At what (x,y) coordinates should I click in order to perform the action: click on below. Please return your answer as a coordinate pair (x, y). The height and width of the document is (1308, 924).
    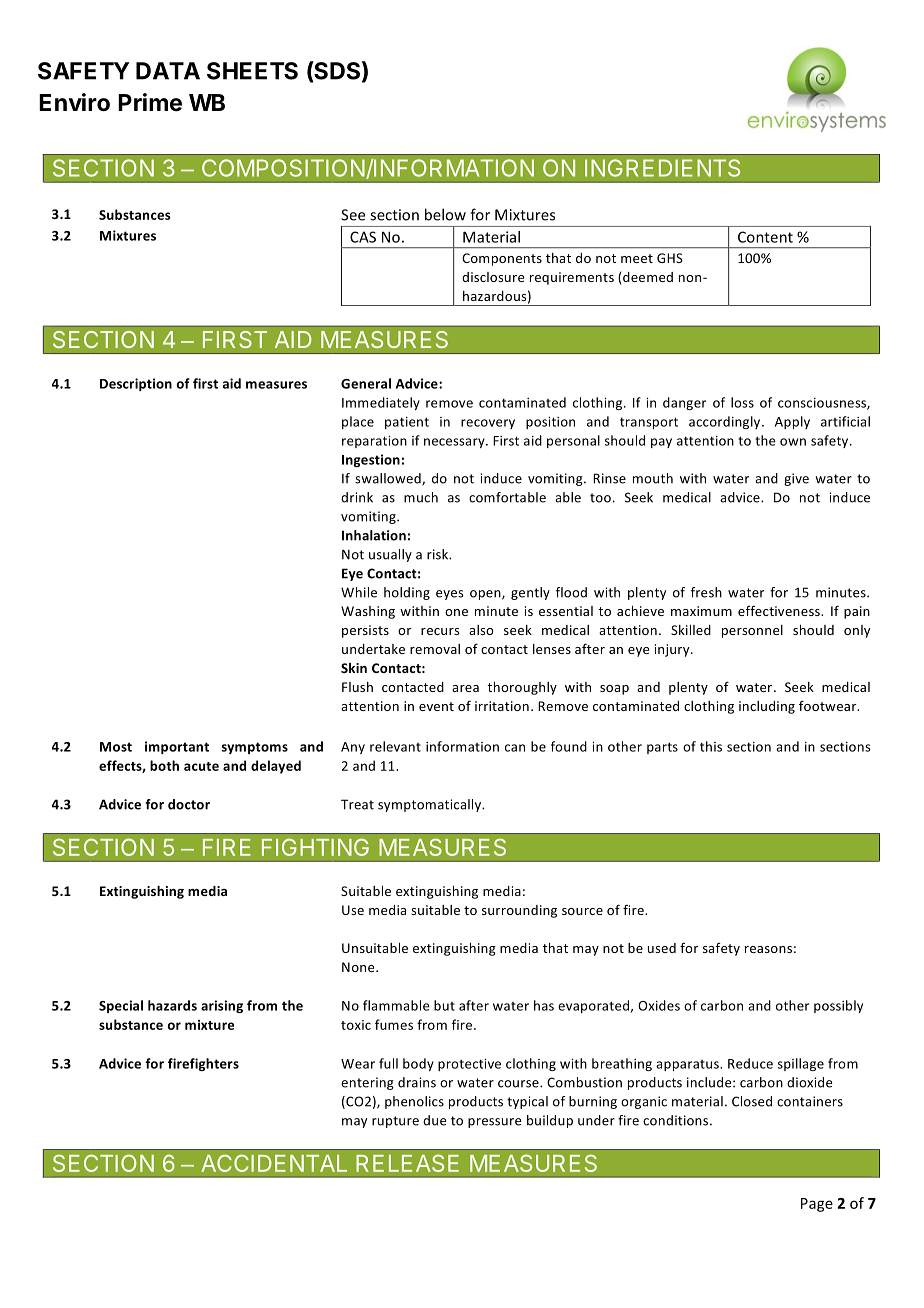
    Looking at the image, I should click on (445, 214).
